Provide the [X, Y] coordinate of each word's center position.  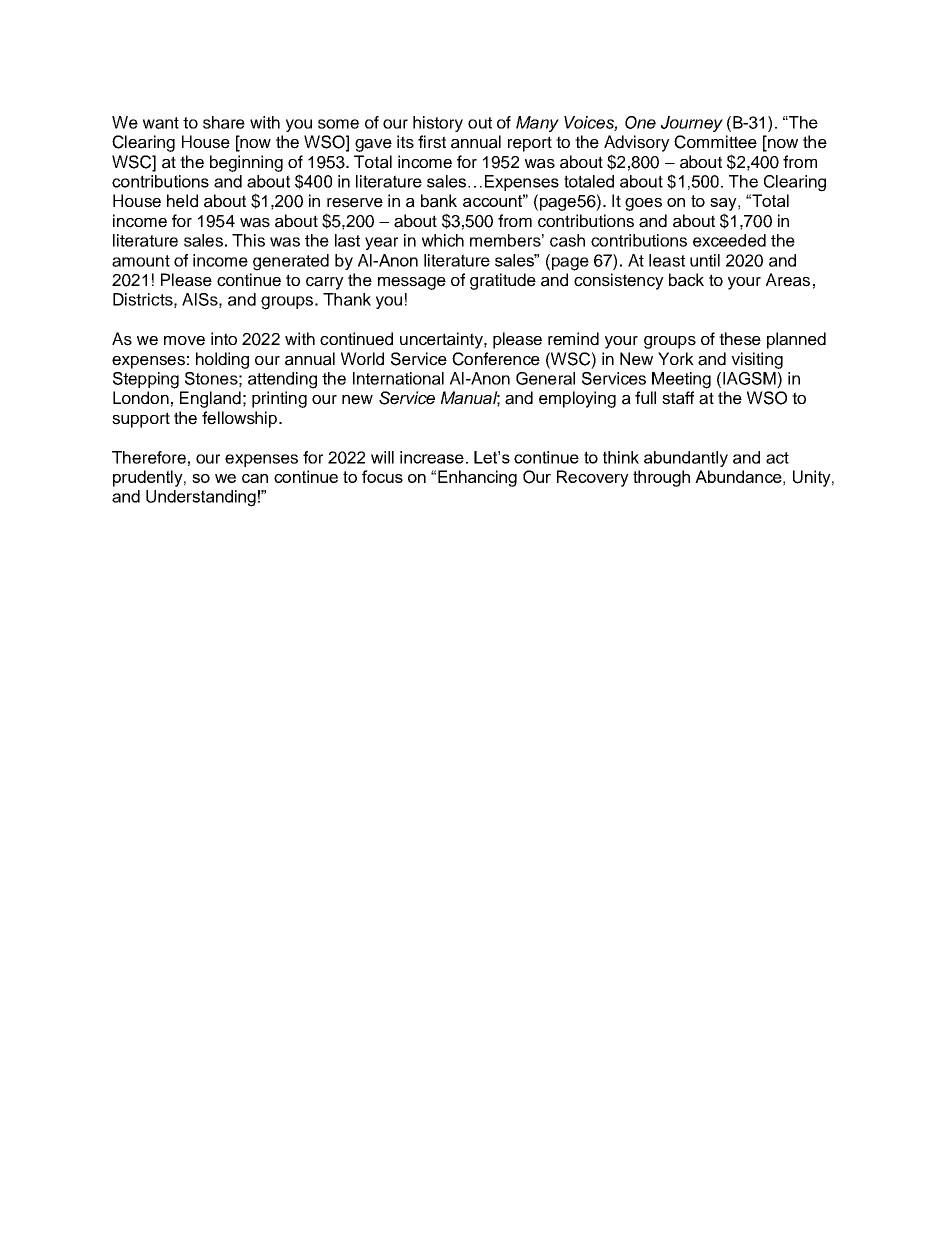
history [438, 124]
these [740, 339]
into [224, 338]
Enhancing [477, 478]
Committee [715, 142]
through [661, 478]
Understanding [201, 498]
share [224, 122]
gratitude [503, 281]
